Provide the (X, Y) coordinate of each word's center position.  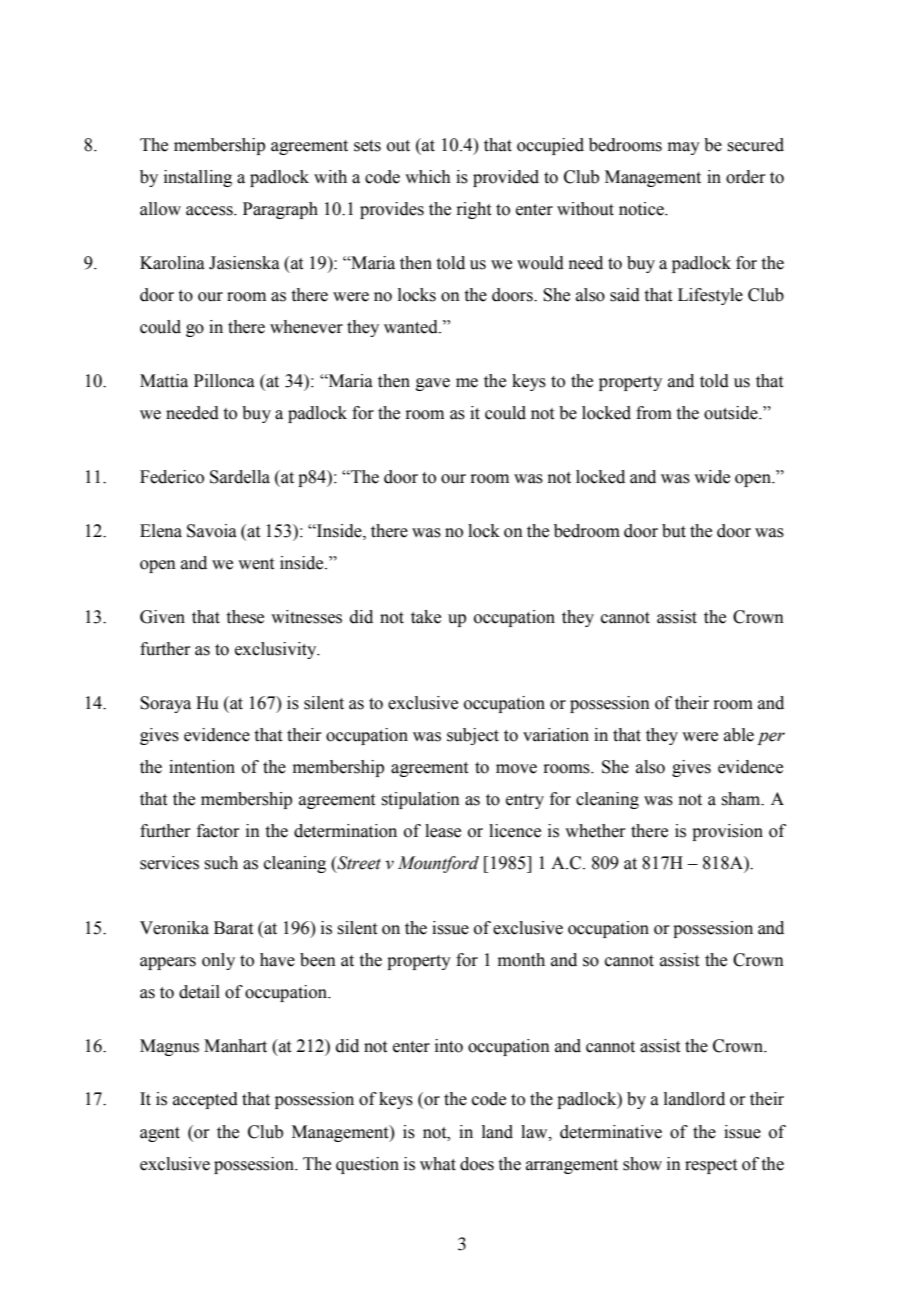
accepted (205, 1100)
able (739, 735)
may (684, 148)
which (428, 177)
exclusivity (277, 650)
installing (198, 178)
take (426, 617)
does (477, 1164)
